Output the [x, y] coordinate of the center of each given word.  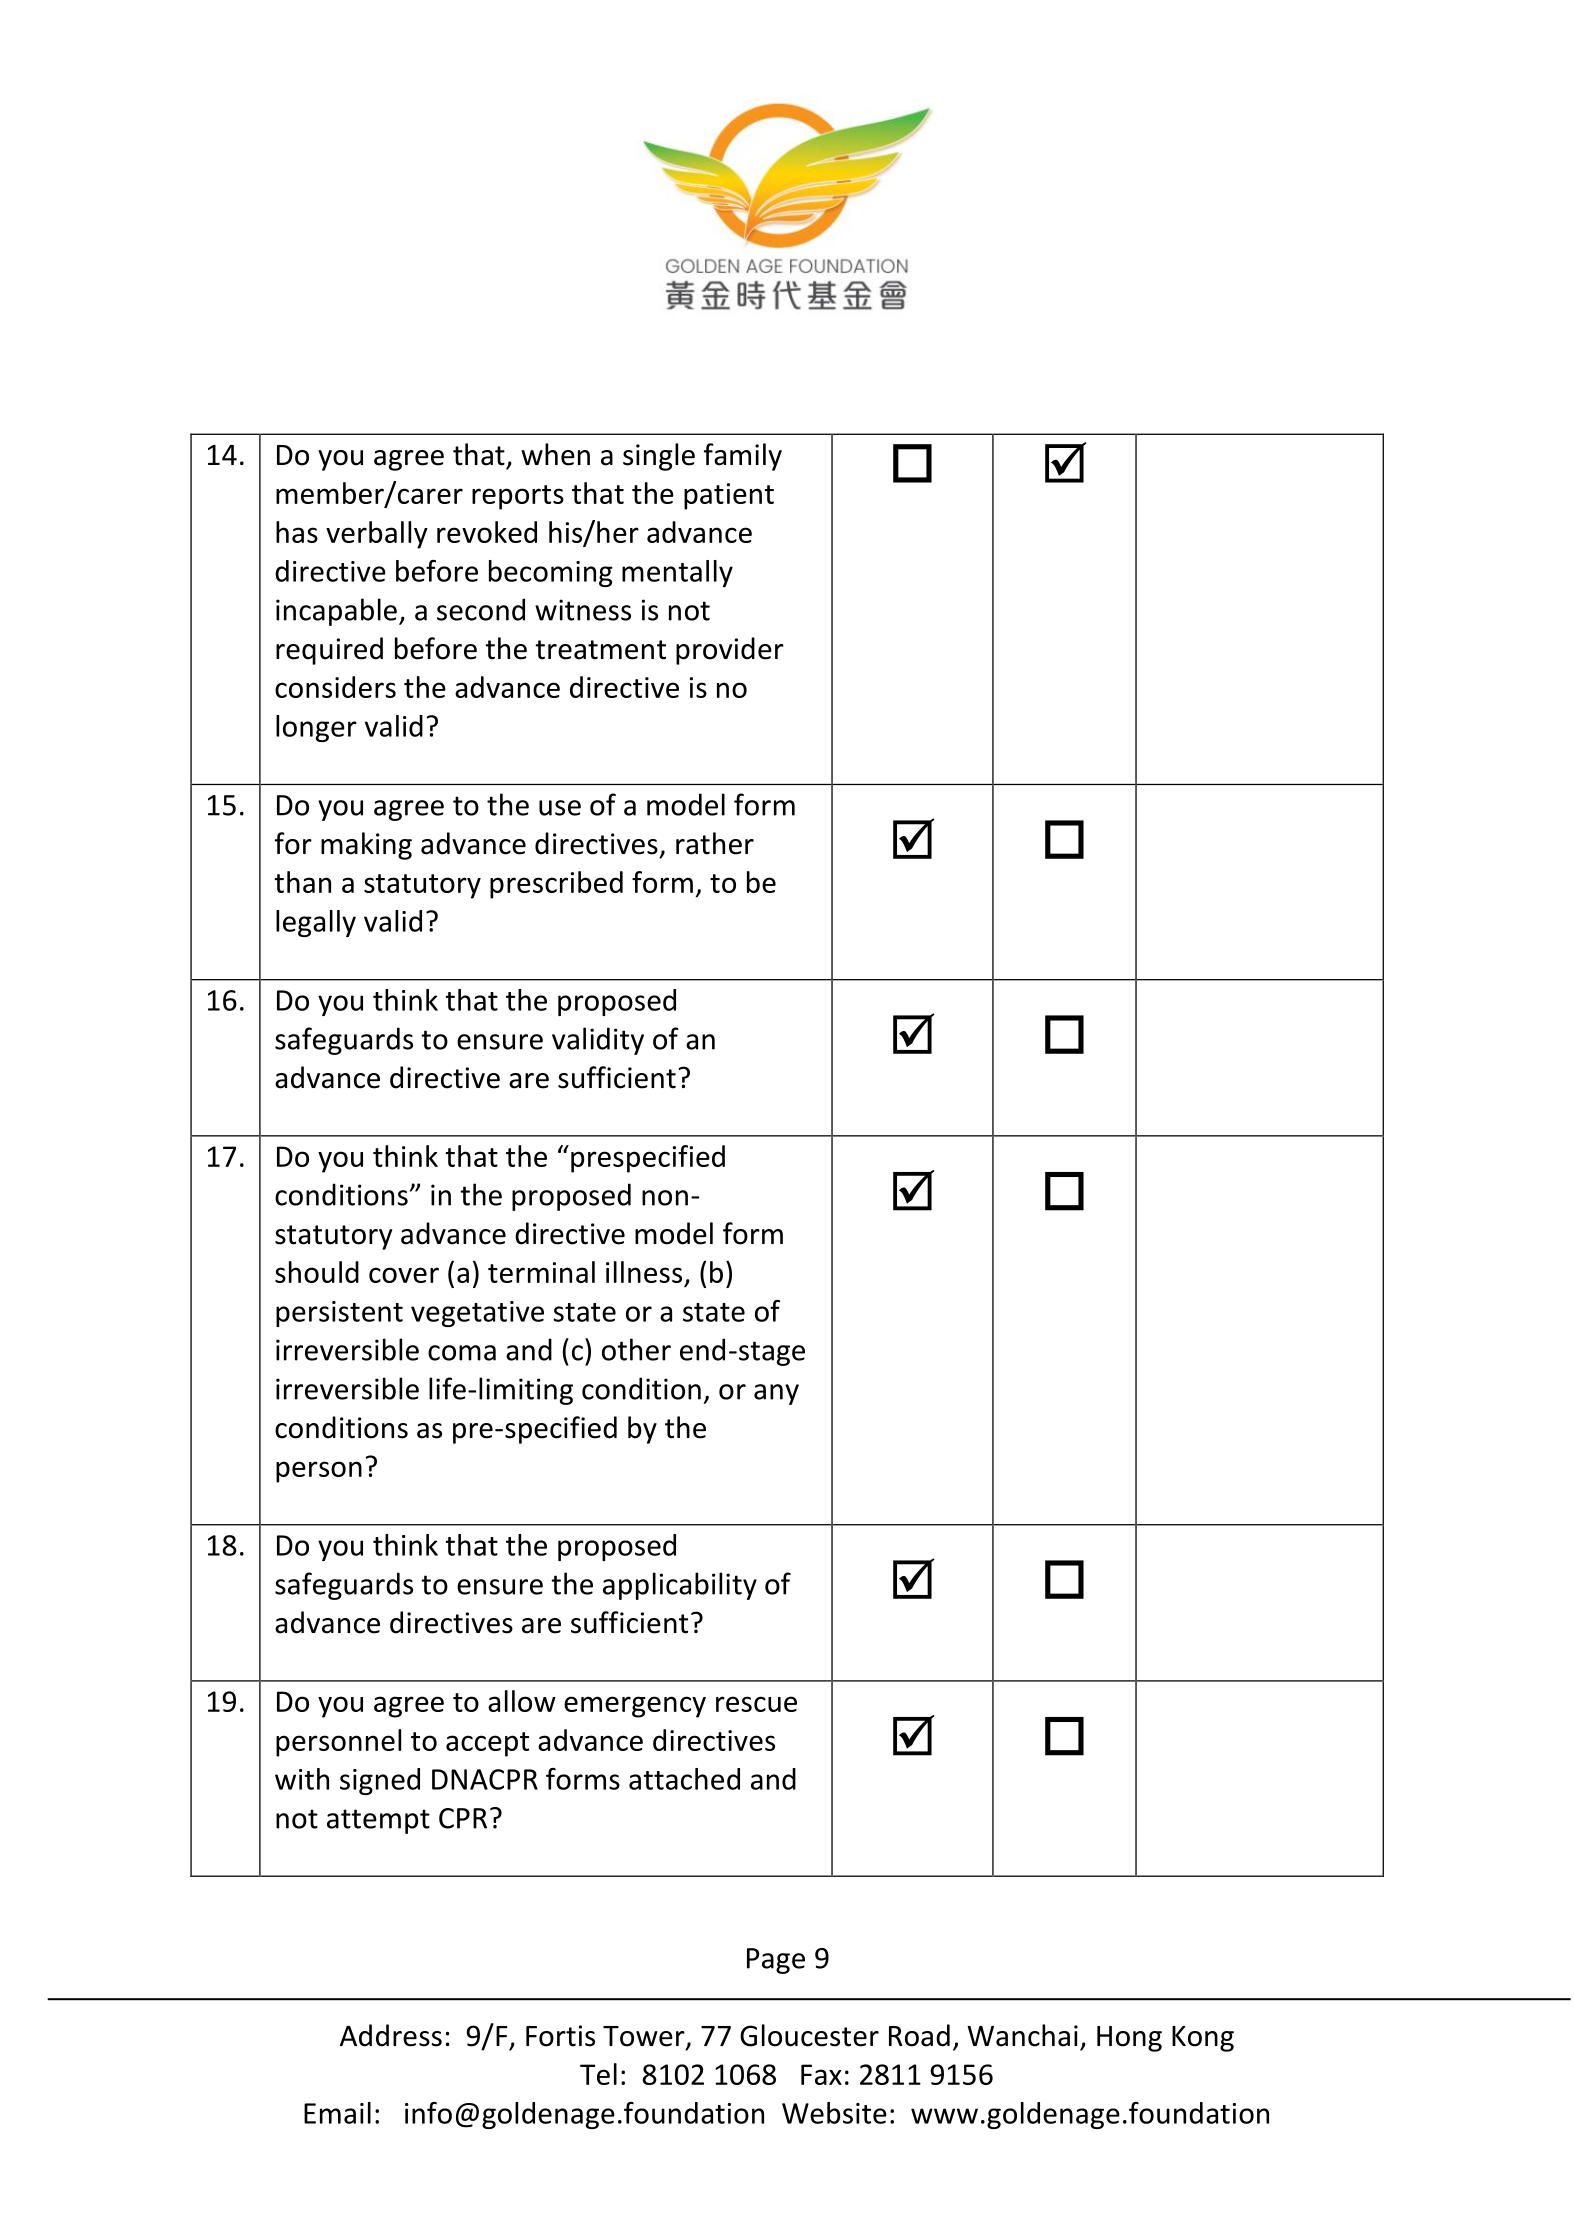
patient [729, 496]
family [743, 457]
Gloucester [809, 2035]
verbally [377, 535]
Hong [1129, 2039]
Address [391, 2035]
